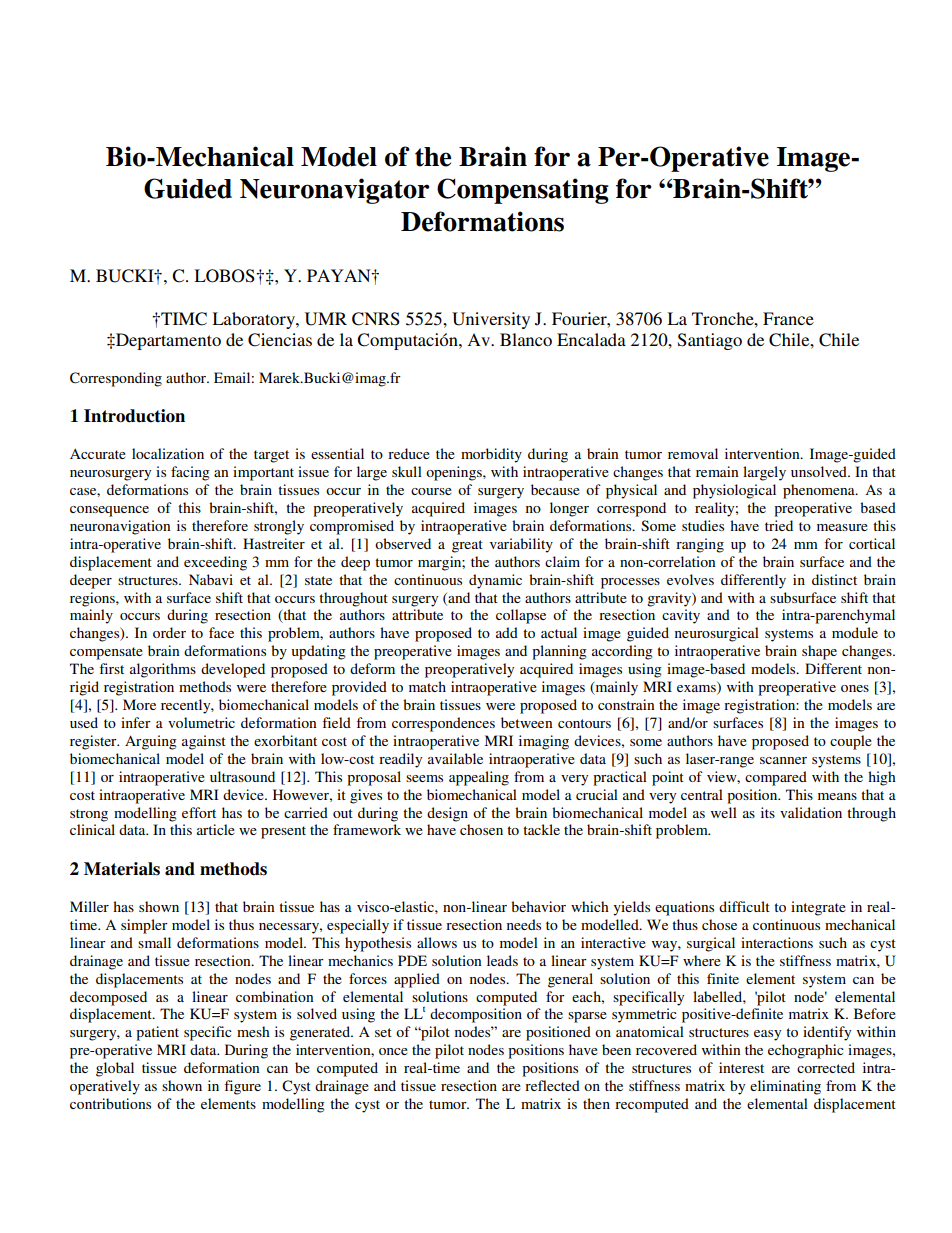 The width and height of the image is (952, 1233). Describe the element at coordinates (552, 1085) in the image. I see `reflected` at that location.
